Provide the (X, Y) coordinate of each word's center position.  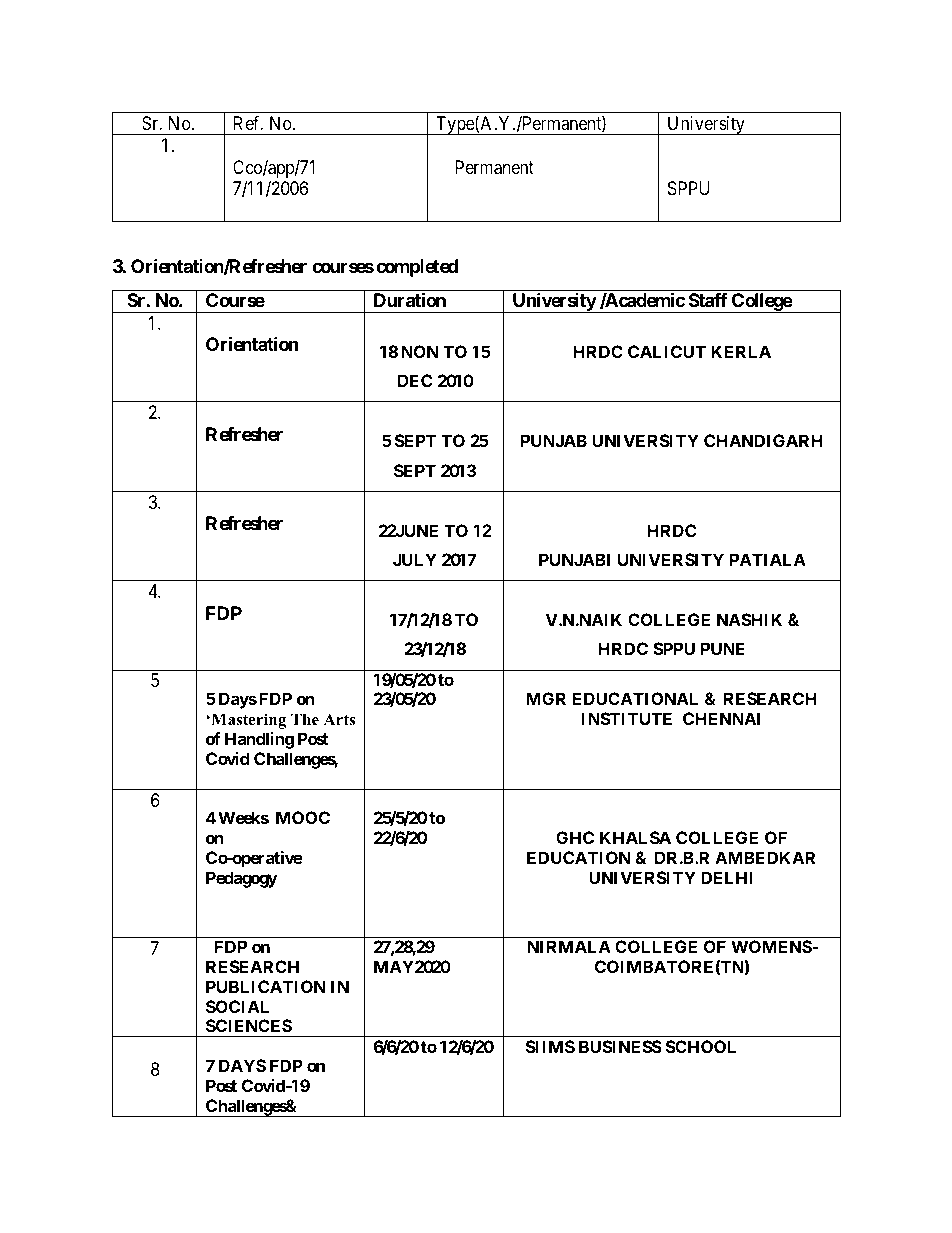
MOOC (303, 817)
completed (417, 268)
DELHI (726, 877)
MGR (546, 698)
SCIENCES (249, 1025)
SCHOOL (701, 1046)
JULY (415, 559)
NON (419, 351)
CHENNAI (721, 718)
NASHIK (749, 619)
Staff (708, 300)
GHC (575, 837)
